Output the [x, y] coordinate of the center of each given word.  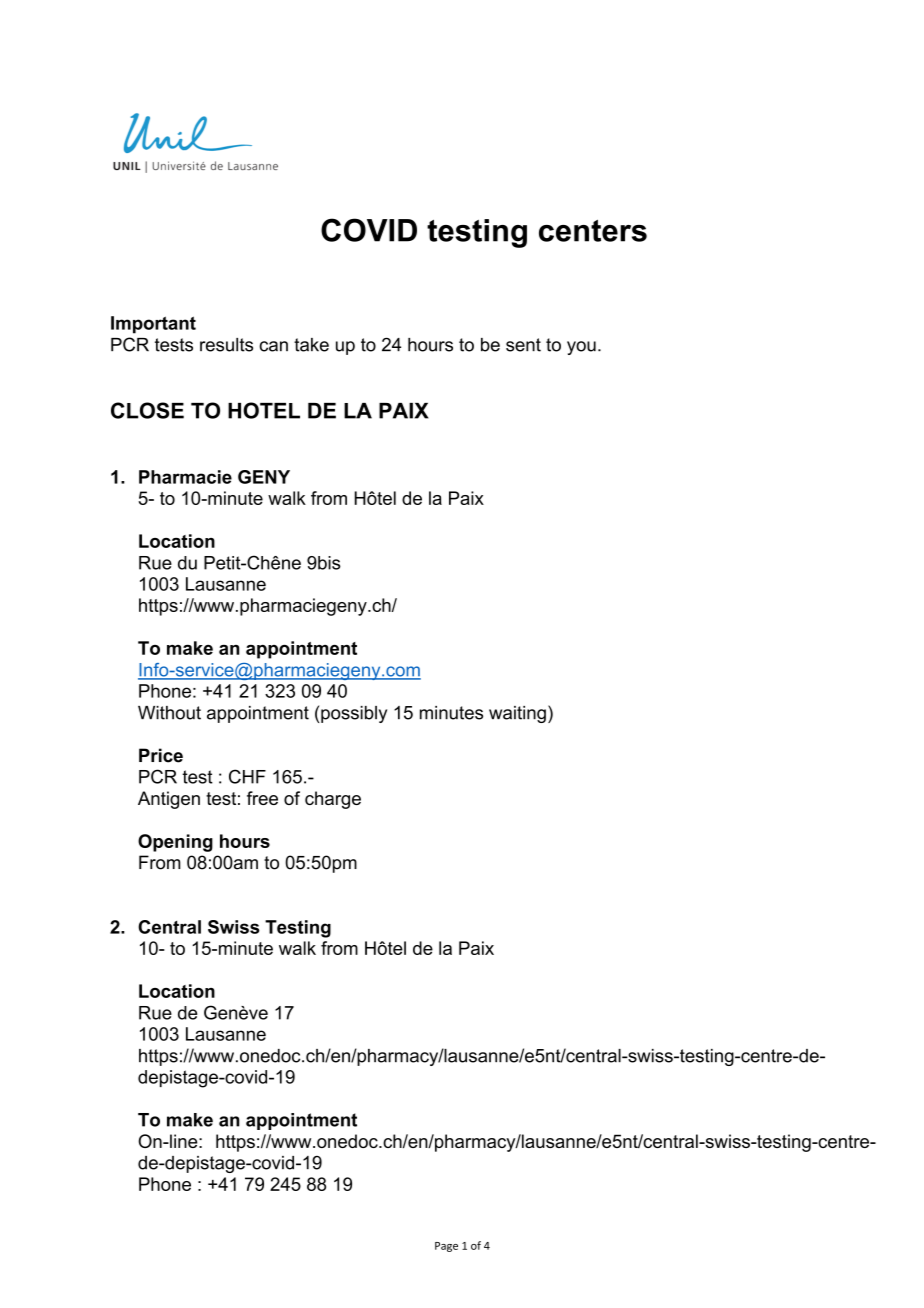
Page [446, 1247]
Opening [175, 843]
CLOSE [147, 410]
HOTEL [264, 410]
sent [523, 345]
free [262, 798]
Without [169, 713]
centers [593, 231]
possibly [354, 714]
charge [333, 800]
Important [153, 325]
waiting [517, 714]
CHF [247, 776]
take [311, 345]
